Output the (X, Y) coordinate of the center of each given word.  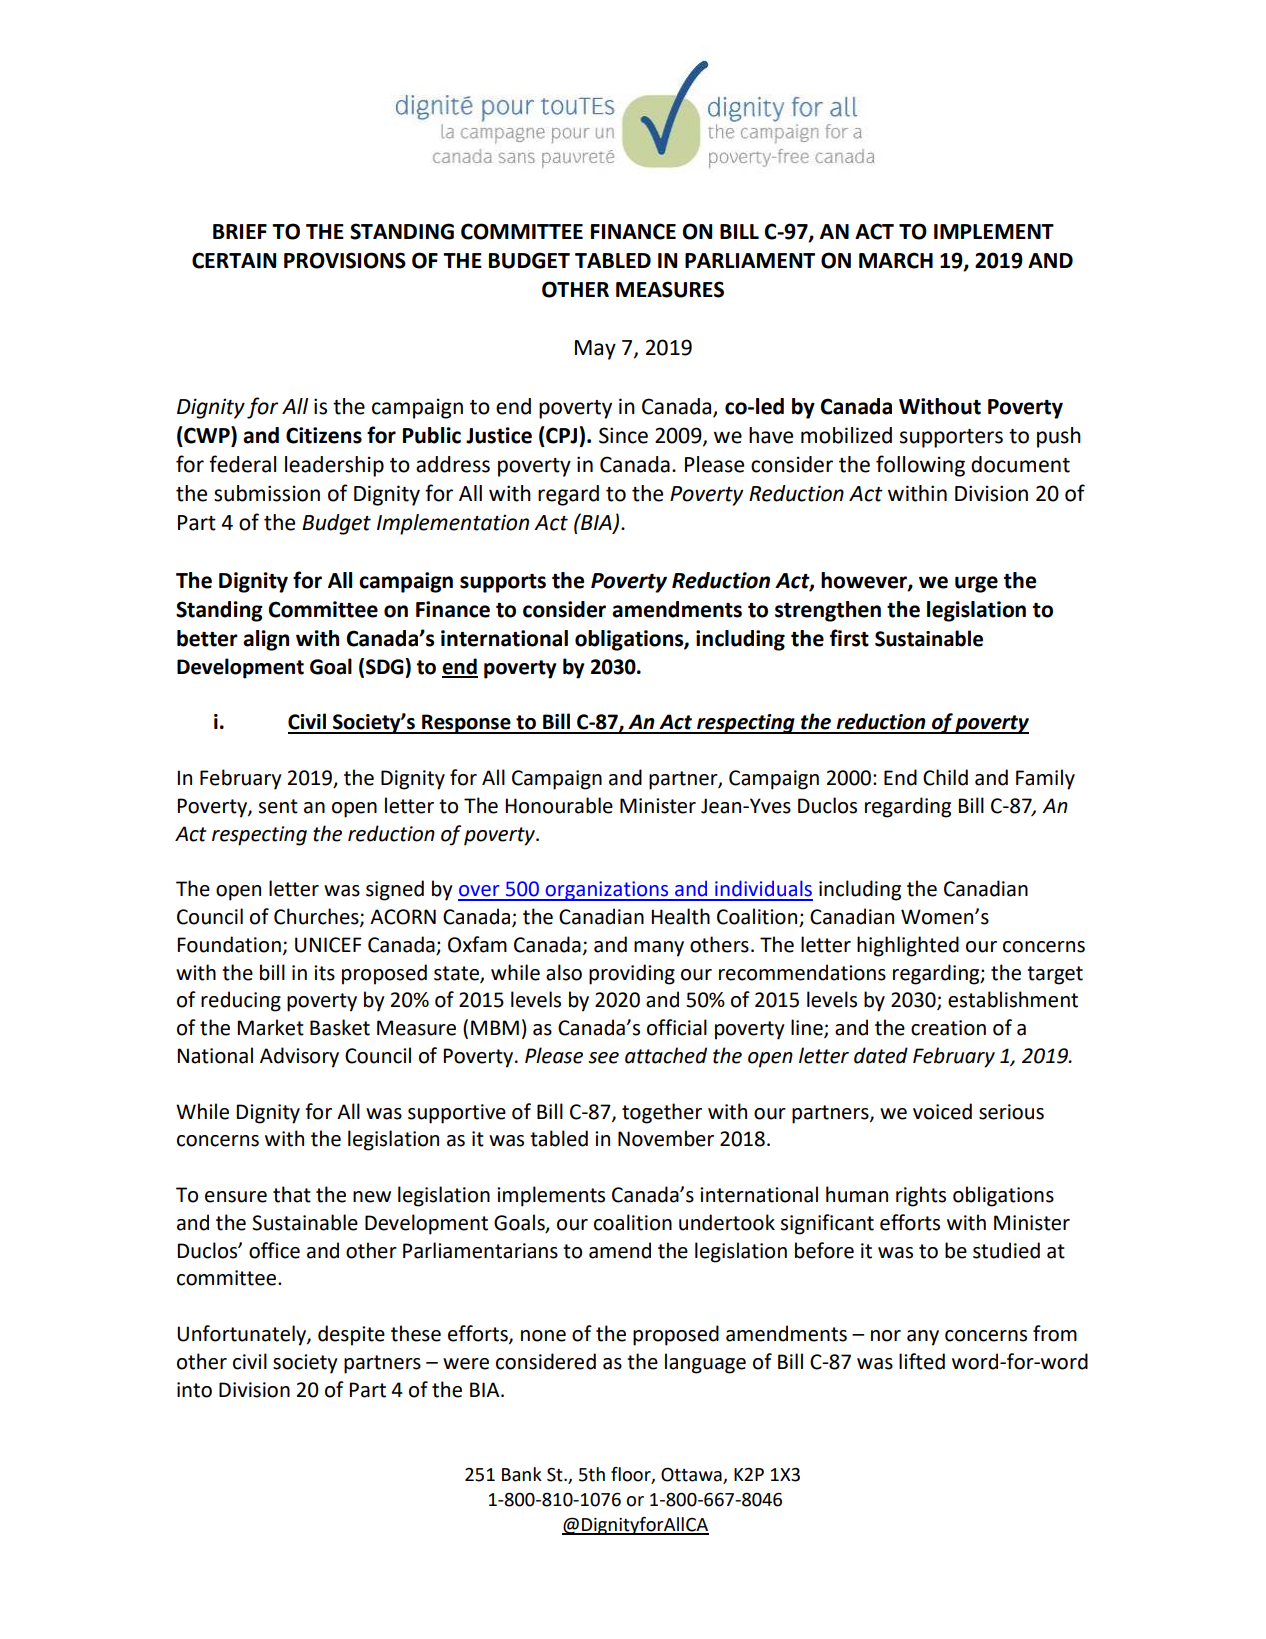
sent (278, 806)
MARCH (896, 260)
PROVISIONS (345, 260)
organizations (607, 891)
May (595, 350)
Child (945, 777)
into (194, 1390)
